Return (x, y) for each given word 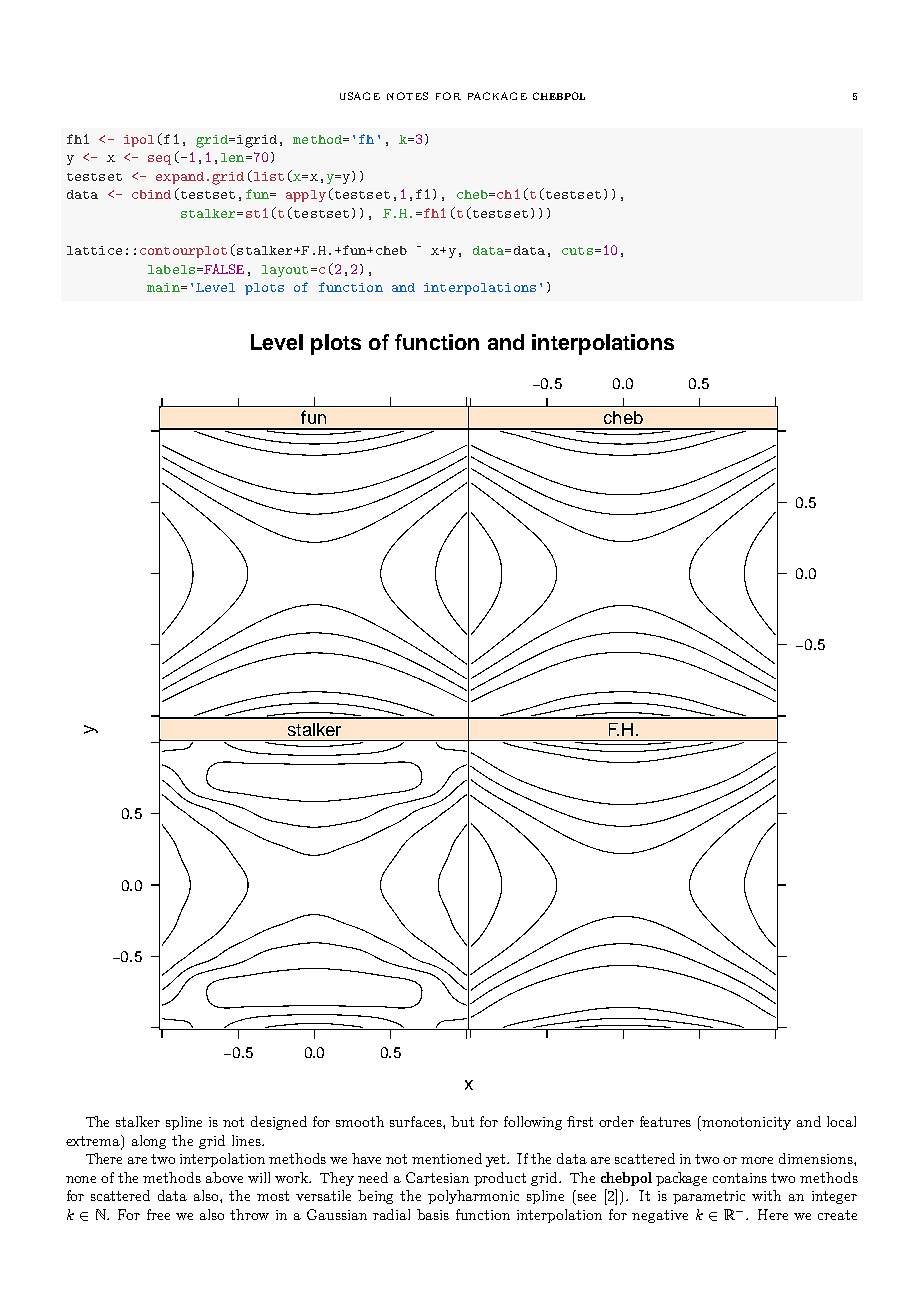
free (158, 1214)
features (665, 1121)
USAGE (360, 96)
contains (740, 1178)
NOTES (407, 96)
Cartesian (437, 1177)
